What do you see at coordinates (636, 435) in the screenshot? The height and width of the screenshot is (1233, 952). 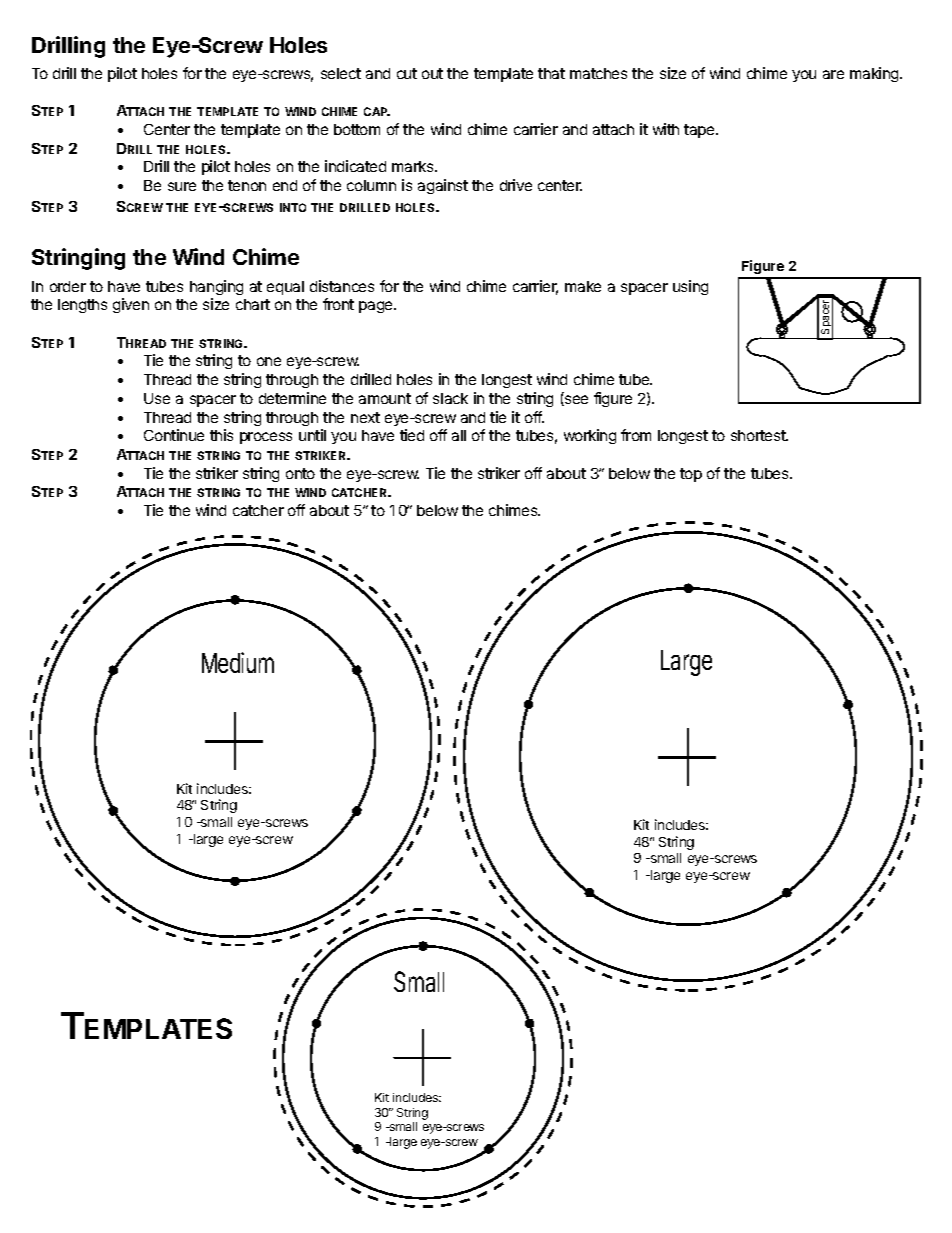 I see `from` at bounding box center [636, 435].
